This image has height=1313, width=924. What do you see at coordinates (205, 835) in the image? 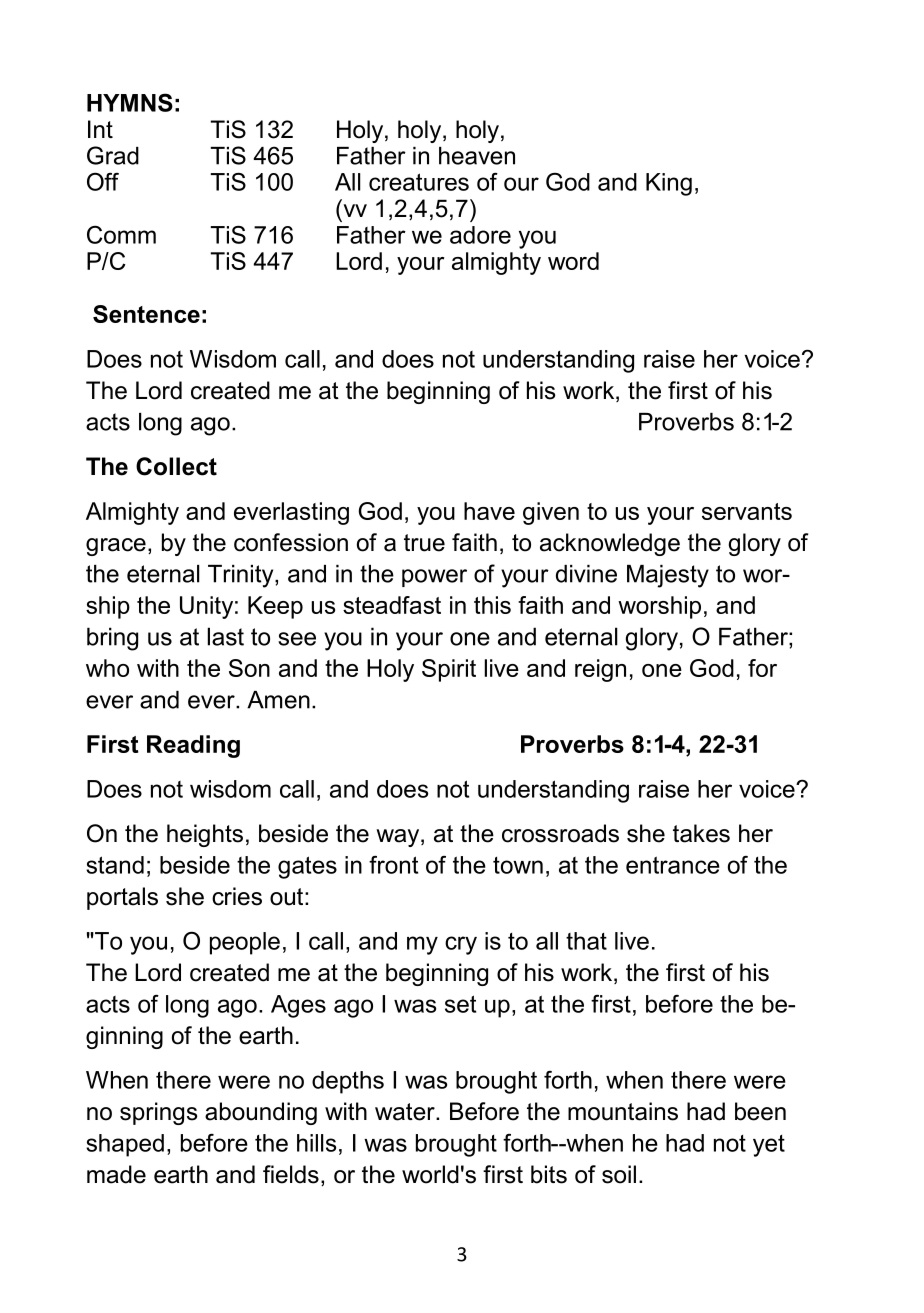
I see `heights` at bounding box center [205, 835].
